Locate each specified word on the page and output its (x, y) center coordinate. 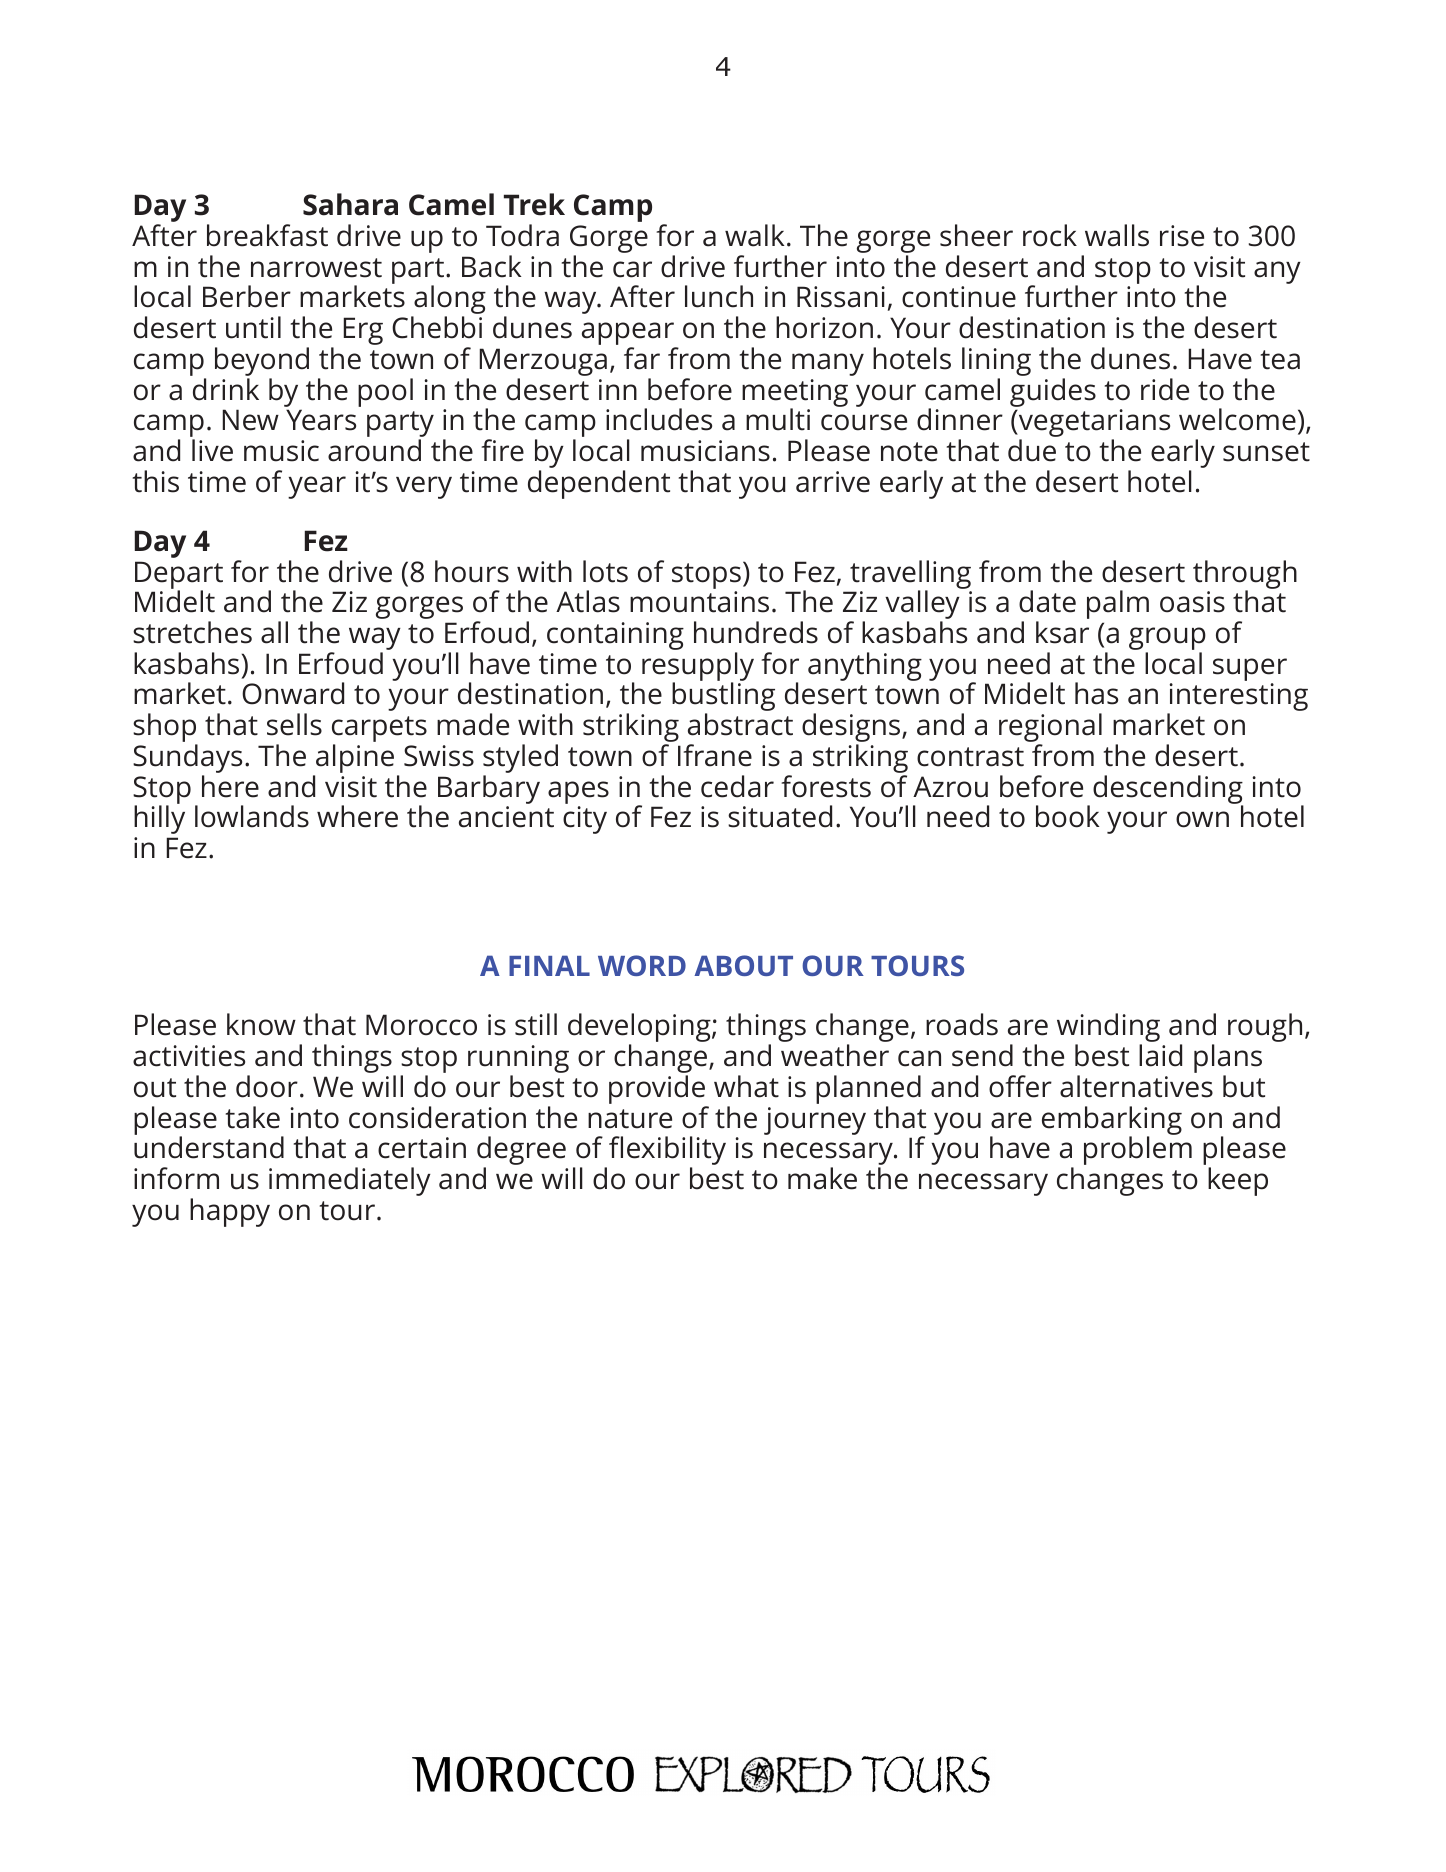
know (261, 1024)
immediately (350, 1181)
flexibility (667, 1152)
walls (1117, 235)
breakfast (267, 235)
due (1032, 450)
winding (1108, 1029)
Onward (293, 693)
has (1096, 693)
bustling (723, 698)
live (212, 450)
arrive (833, 482)
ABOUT (743, 965)
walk (755, 235)
